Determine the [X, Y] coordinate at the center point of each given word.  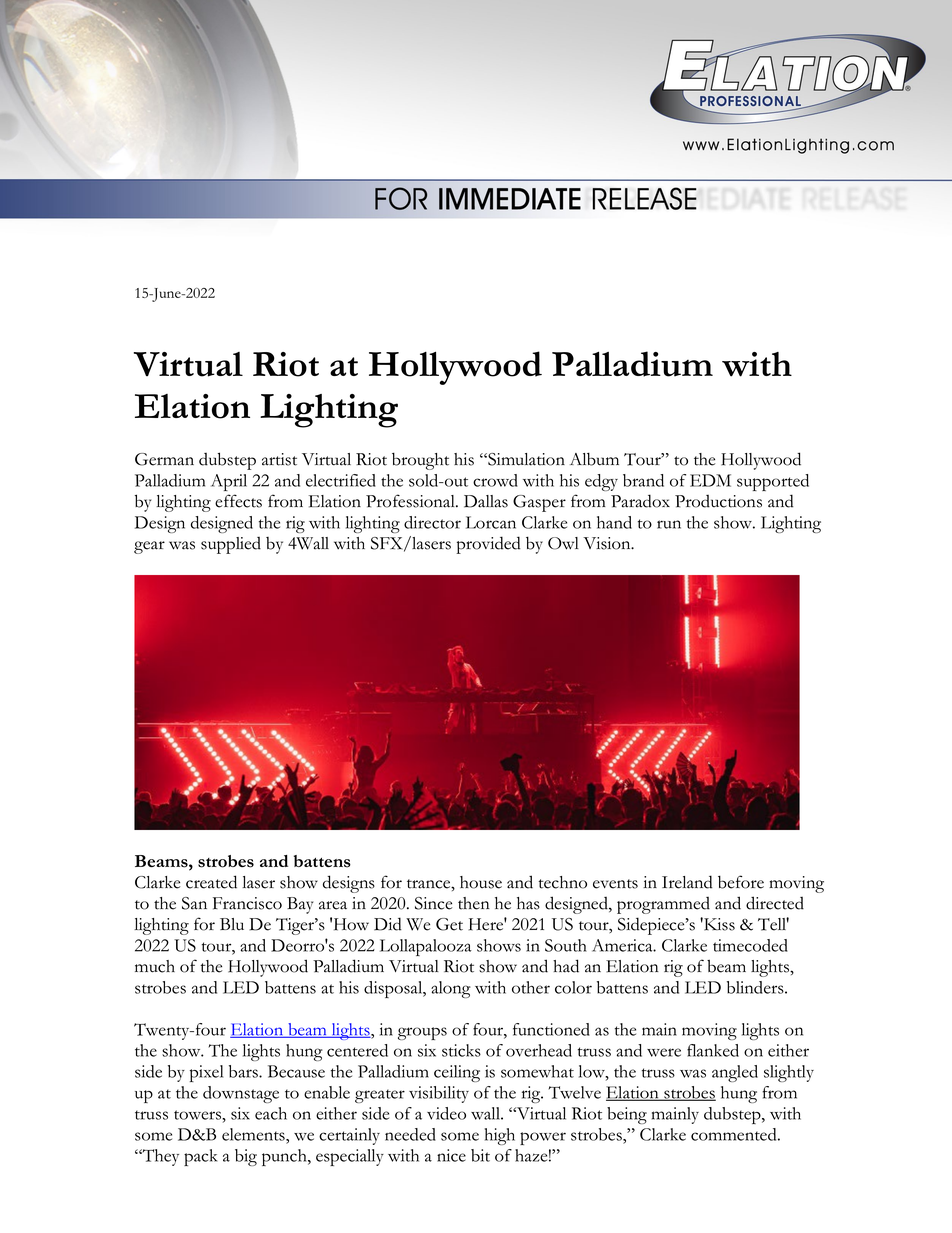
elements [254, 1134]
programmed [663, 905]
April [229, 482]
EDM [710, 480]
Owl [563, 543]
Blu [232, 924]
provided [488, 545]
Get [449, 924]
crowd [495, 480]
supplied [231, 545]
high [500, 1136]
